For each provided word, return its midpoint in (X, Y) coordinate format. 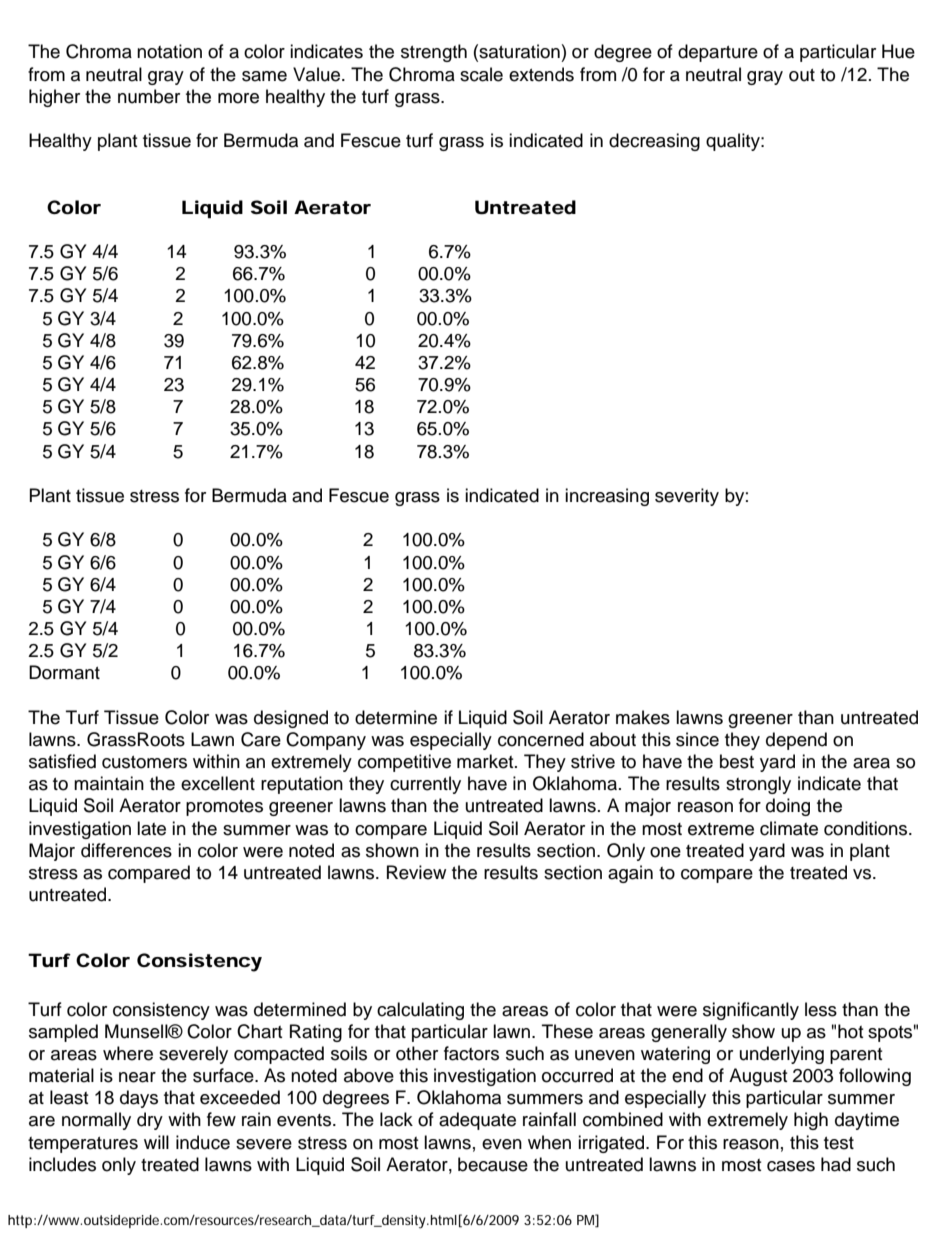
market (486, 761)
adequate (477, 1121)
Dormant (64, 672)
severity (687, 497)
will (156, 1142)
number (149, 96)
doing (788, 807)
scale (481, 74)
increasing (607, 497)
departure (718, 53)
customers (144, 762)
